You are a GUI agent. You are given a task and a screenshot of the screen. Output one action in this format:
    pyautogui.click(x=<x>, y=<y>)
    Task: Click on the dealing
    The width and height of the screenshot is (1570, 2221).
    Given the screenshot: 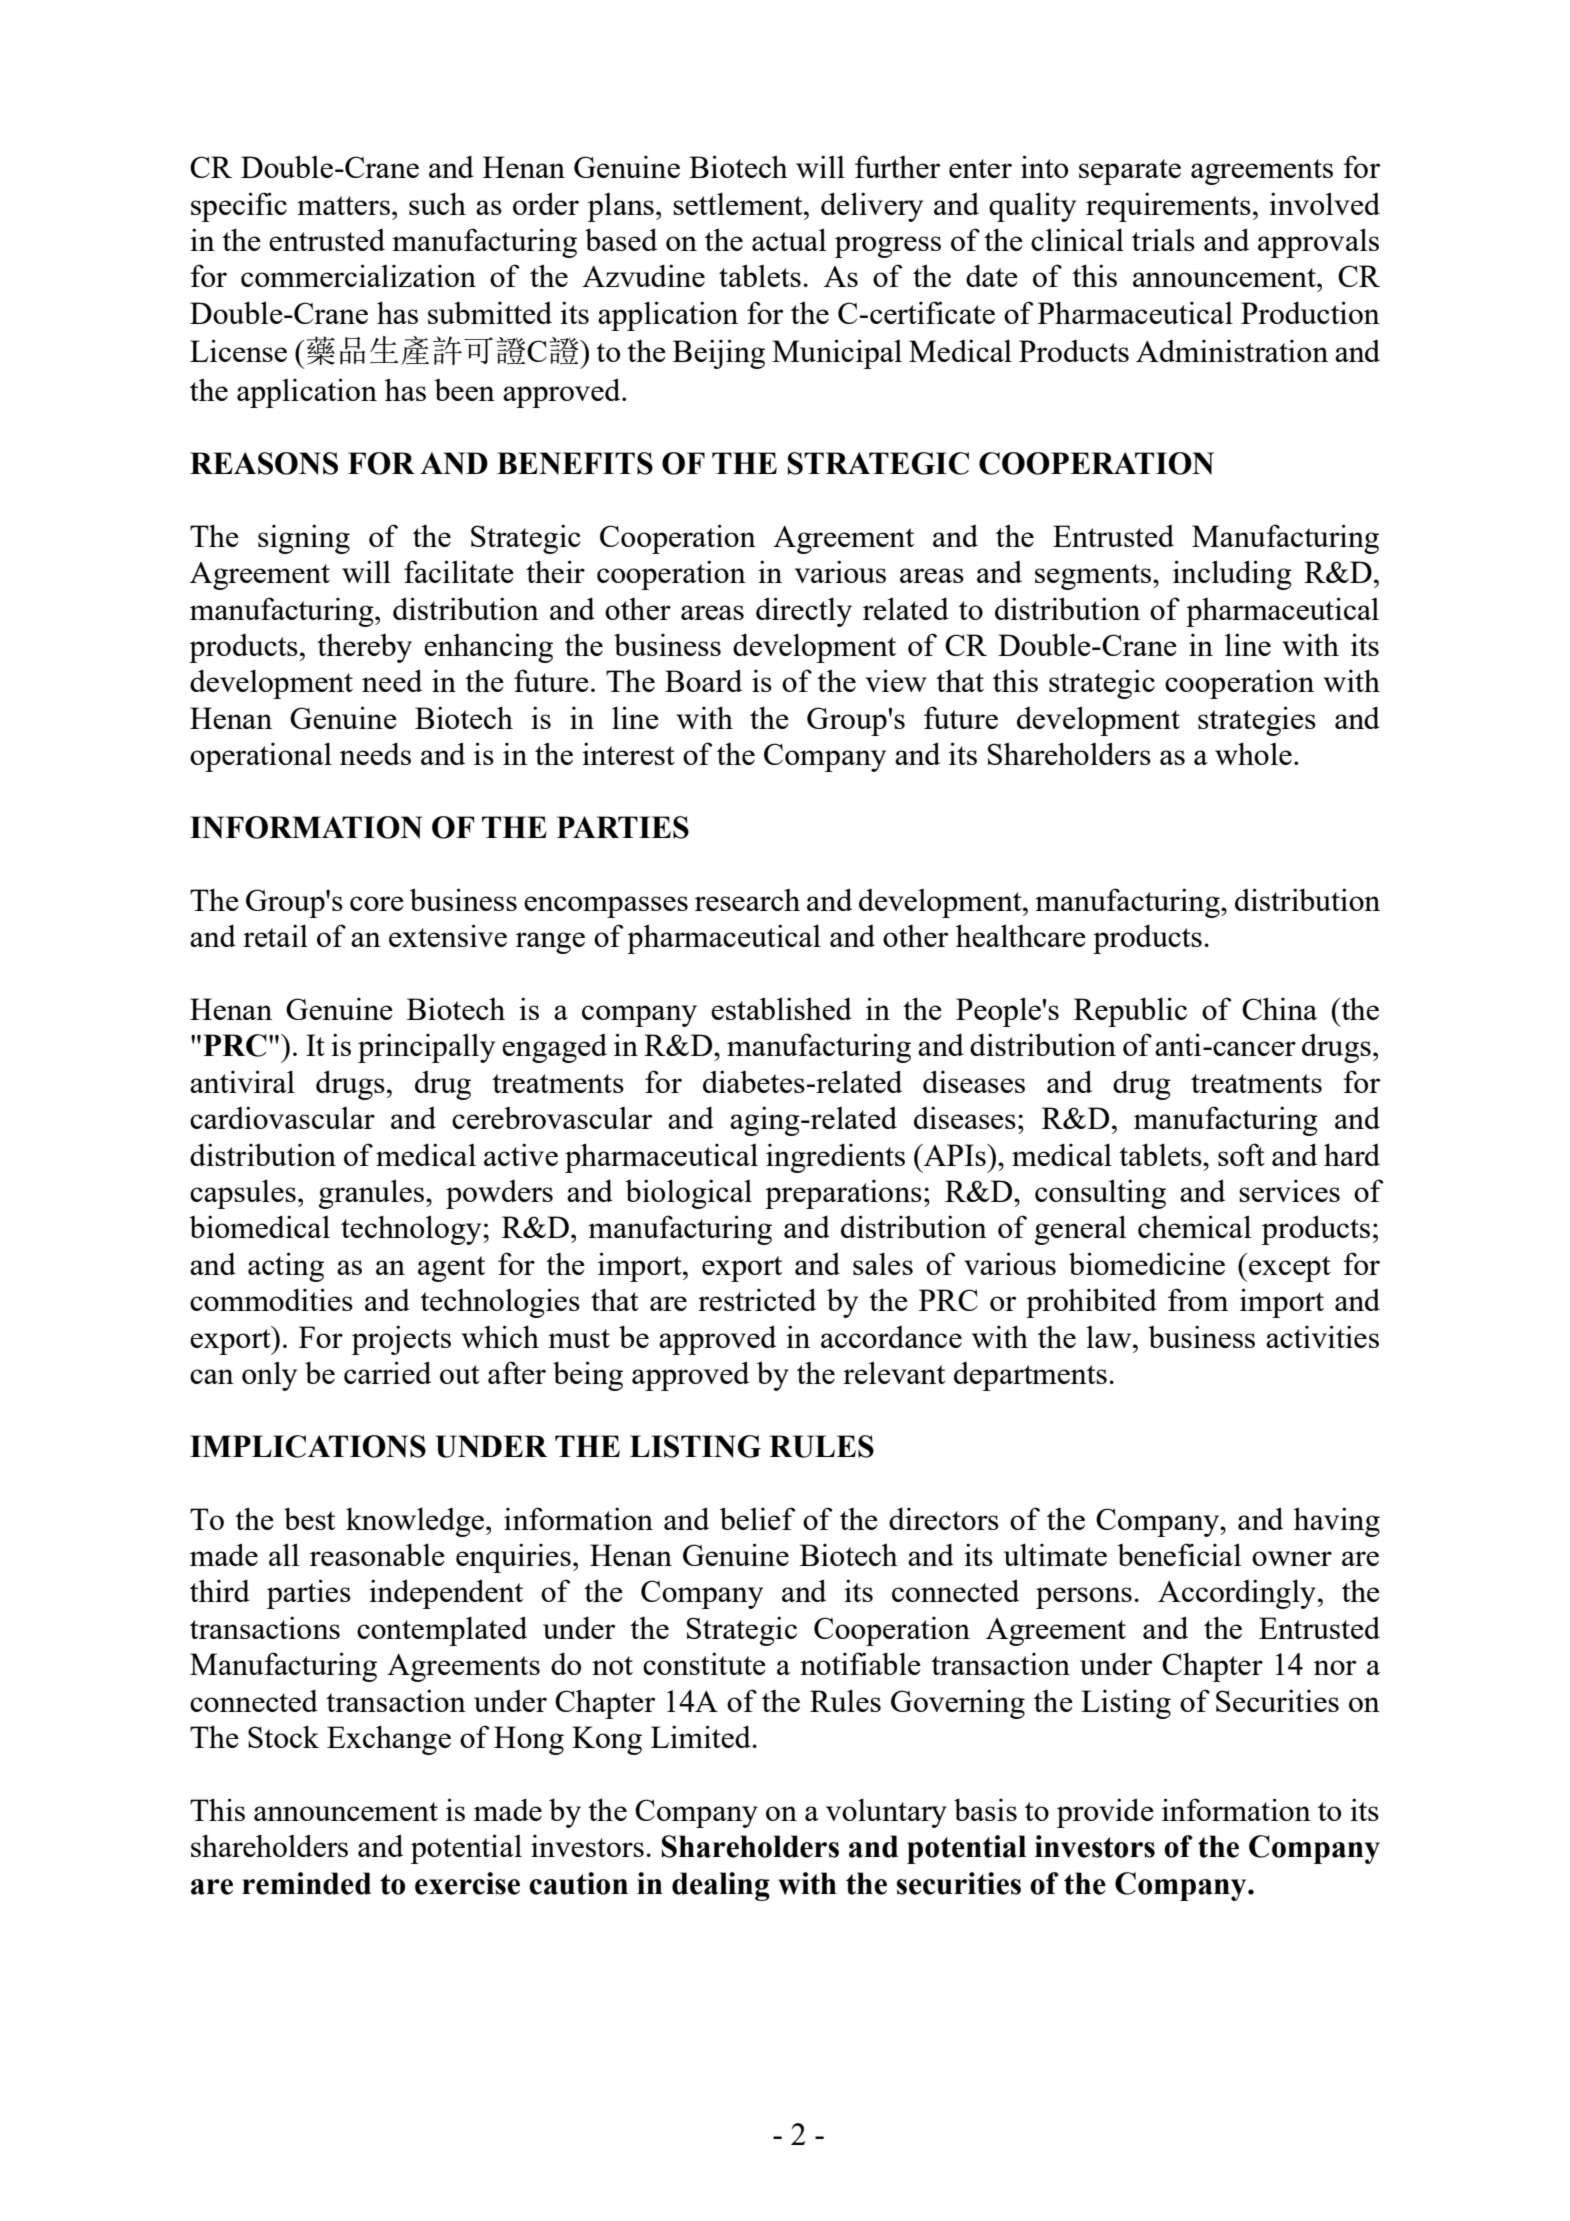 What is the action you would take?
    pyautogui.click(x=721, y=1886)
